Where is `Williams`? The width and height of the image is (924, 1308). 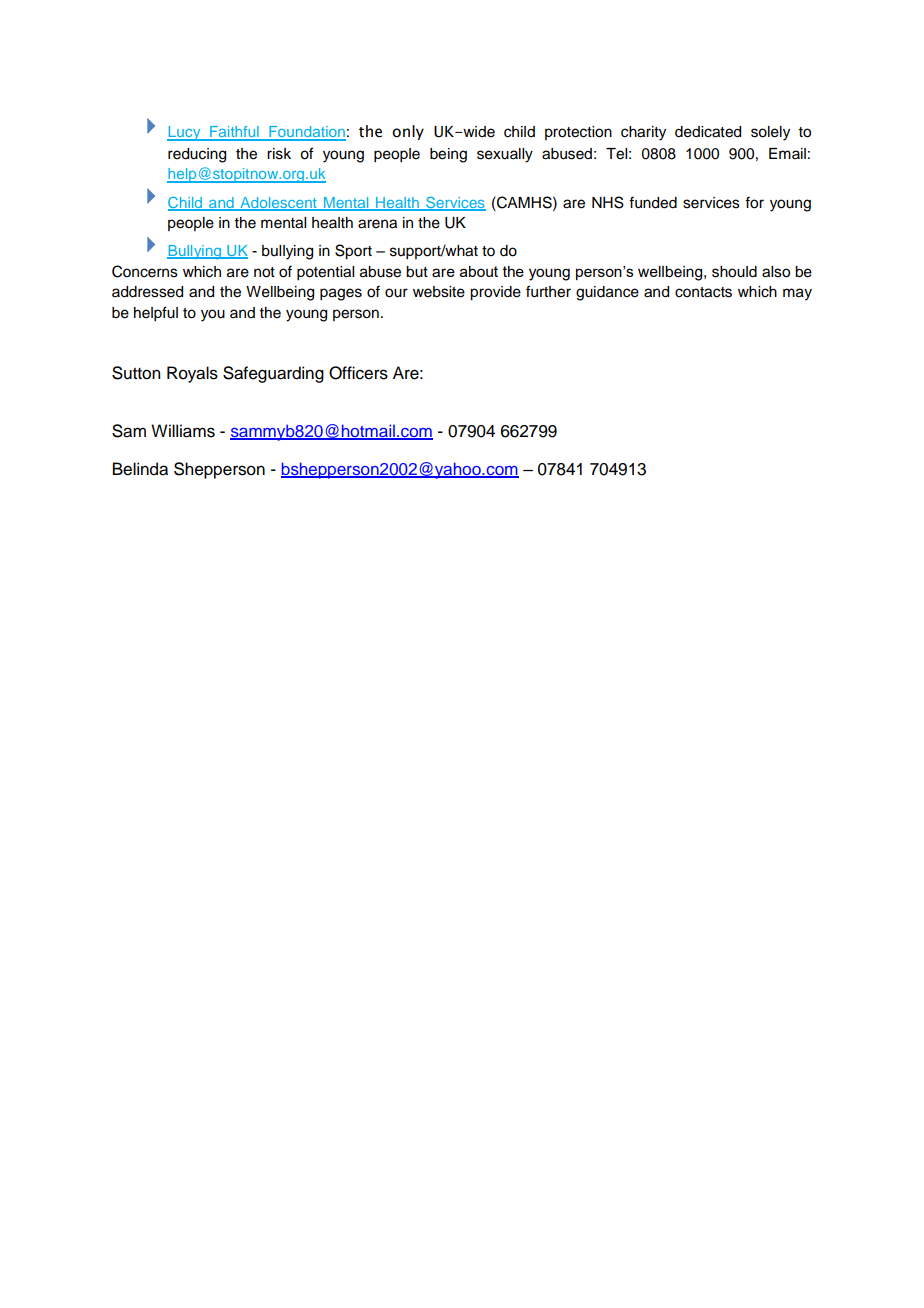 Williams is located at coordinates (183, 431).
